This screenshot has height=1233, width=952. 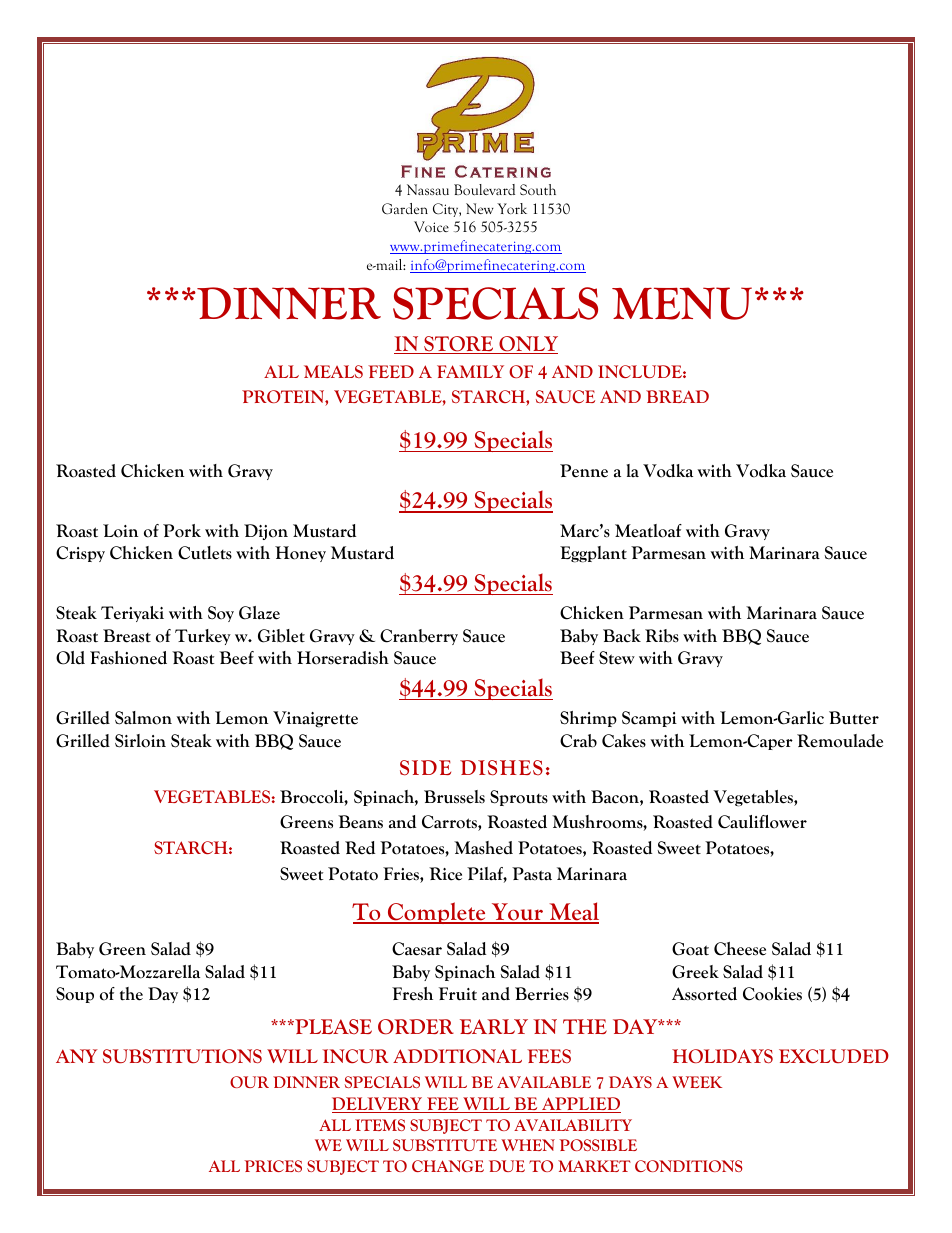 I want to click on Pork, so click(x=182, y=531).
